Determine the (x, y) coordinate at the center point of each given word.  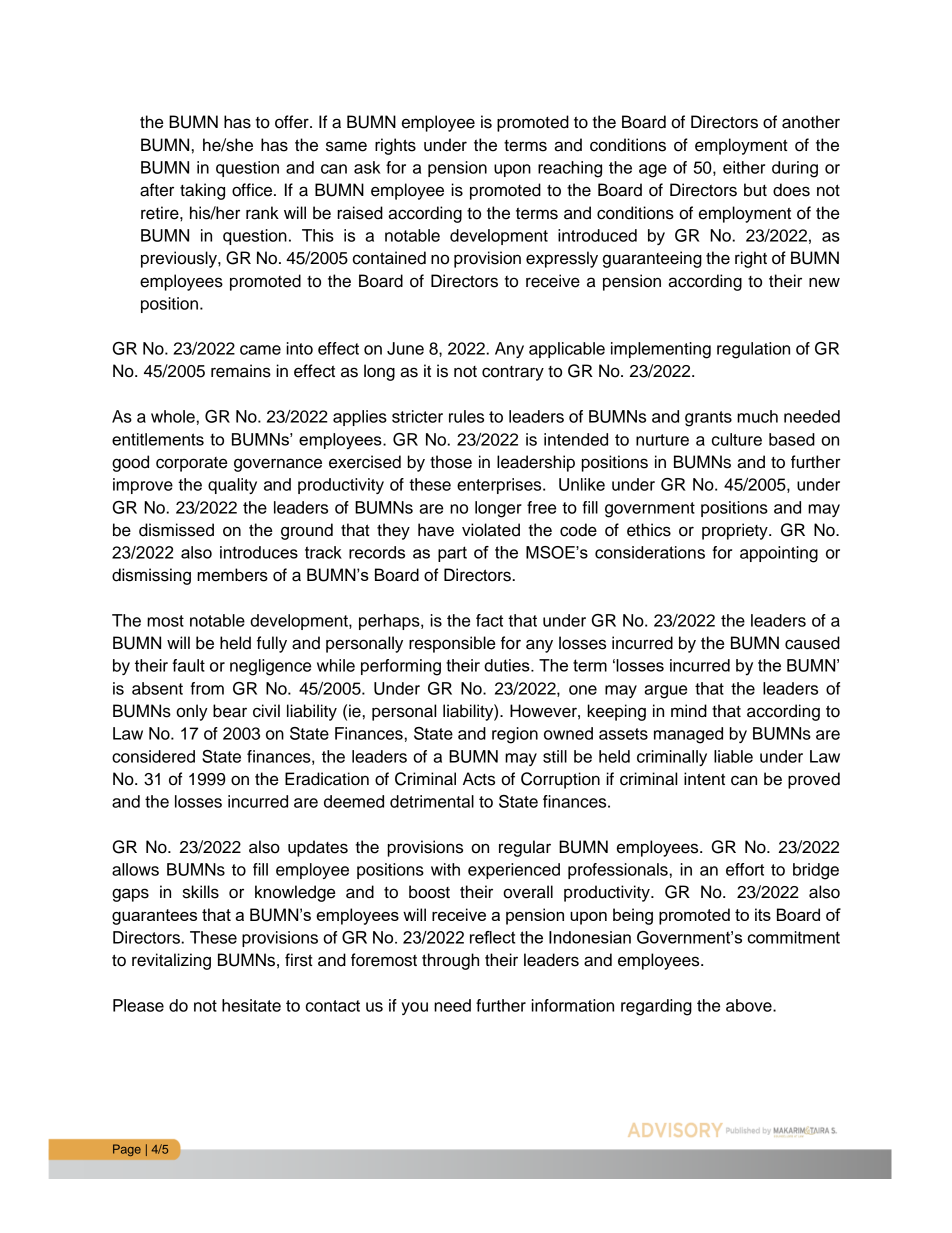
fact (489, 620)
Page (127, 1150)
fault (188, 665)
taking (202, 191)
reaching (570, 169)
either (744, 167)
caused (812, 643)
